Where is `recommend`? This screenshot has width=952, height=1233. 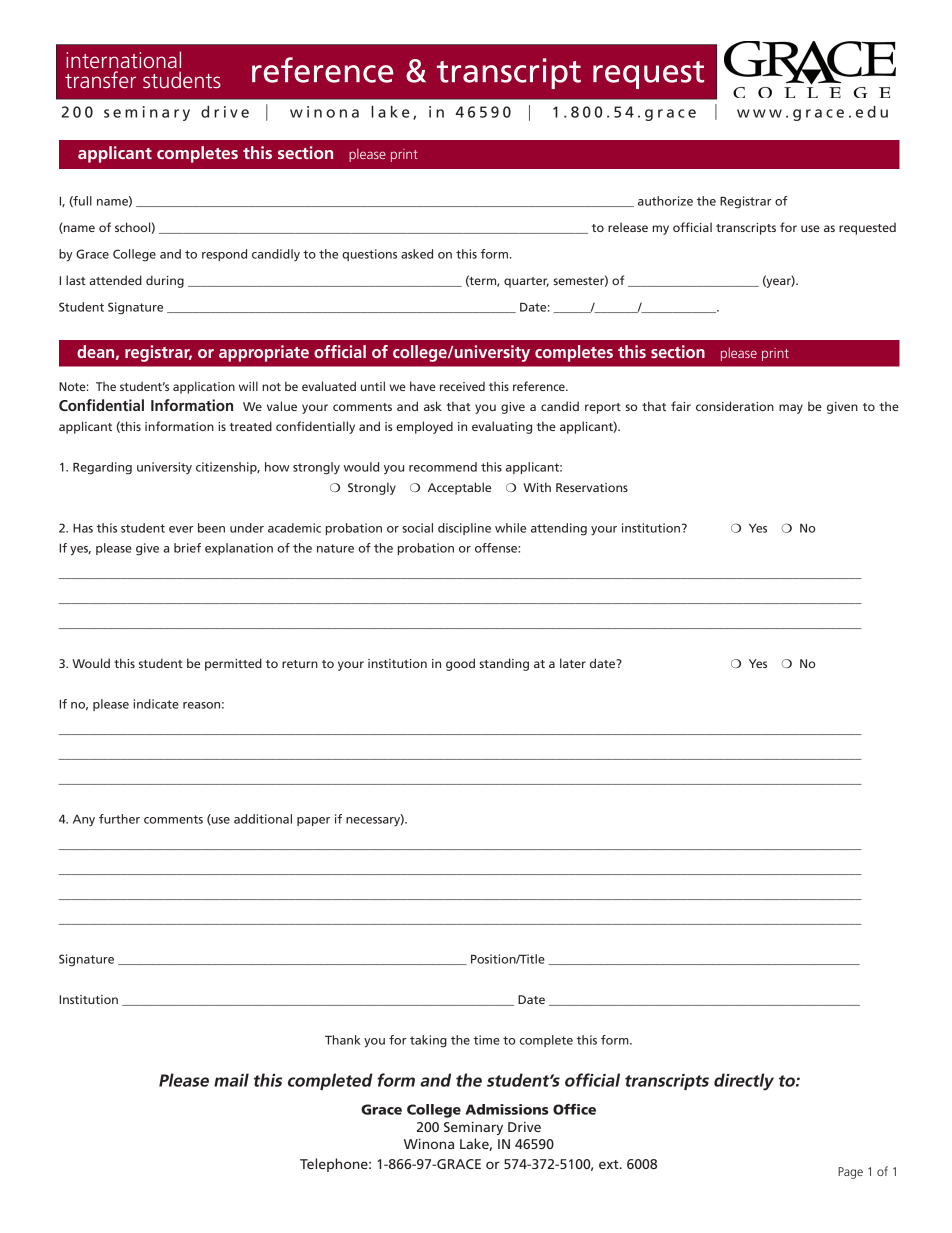
recommend is located at coordinates (443, 467).
